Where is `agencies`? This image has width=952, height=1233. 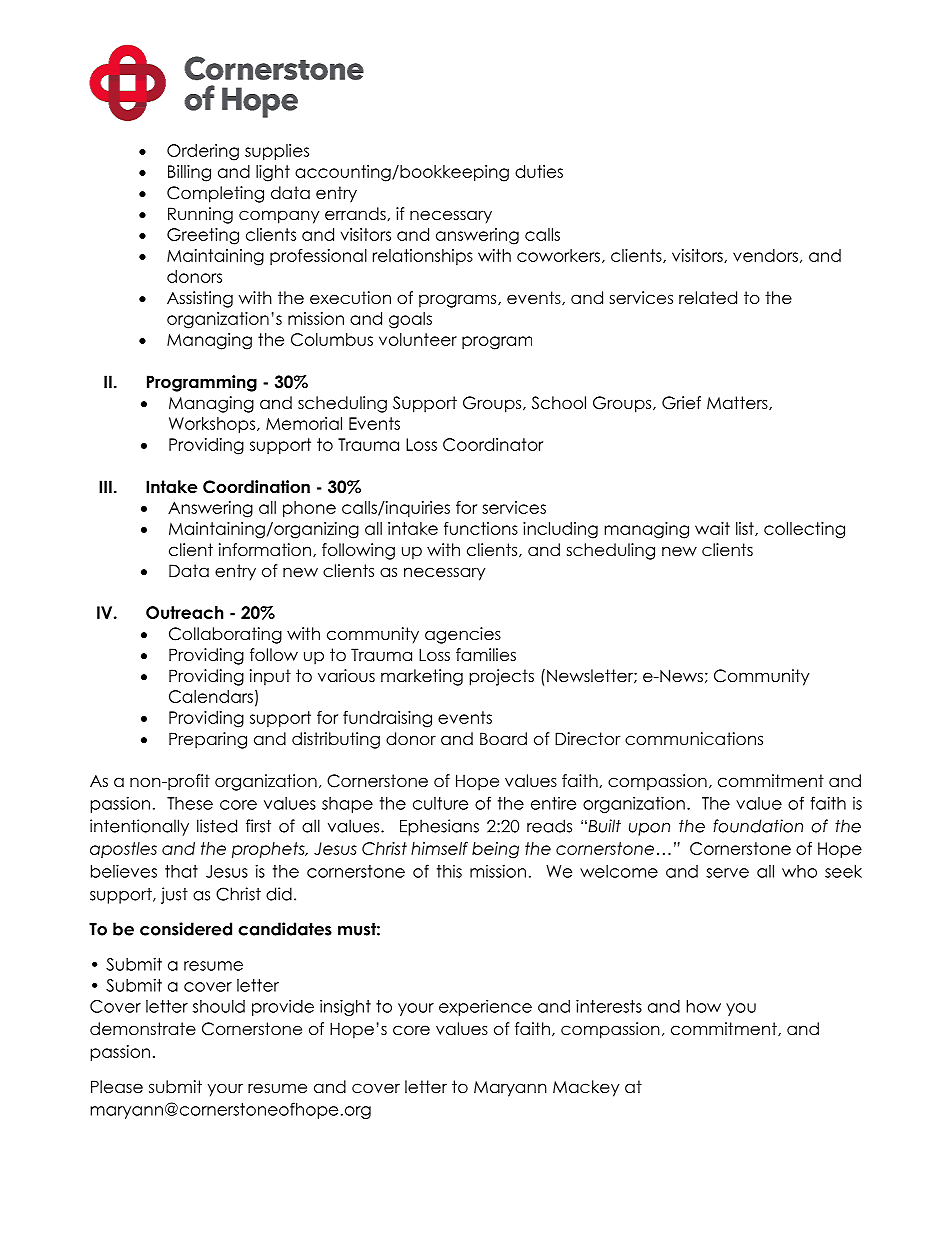 agencies is located at coordinates (463, 635).
